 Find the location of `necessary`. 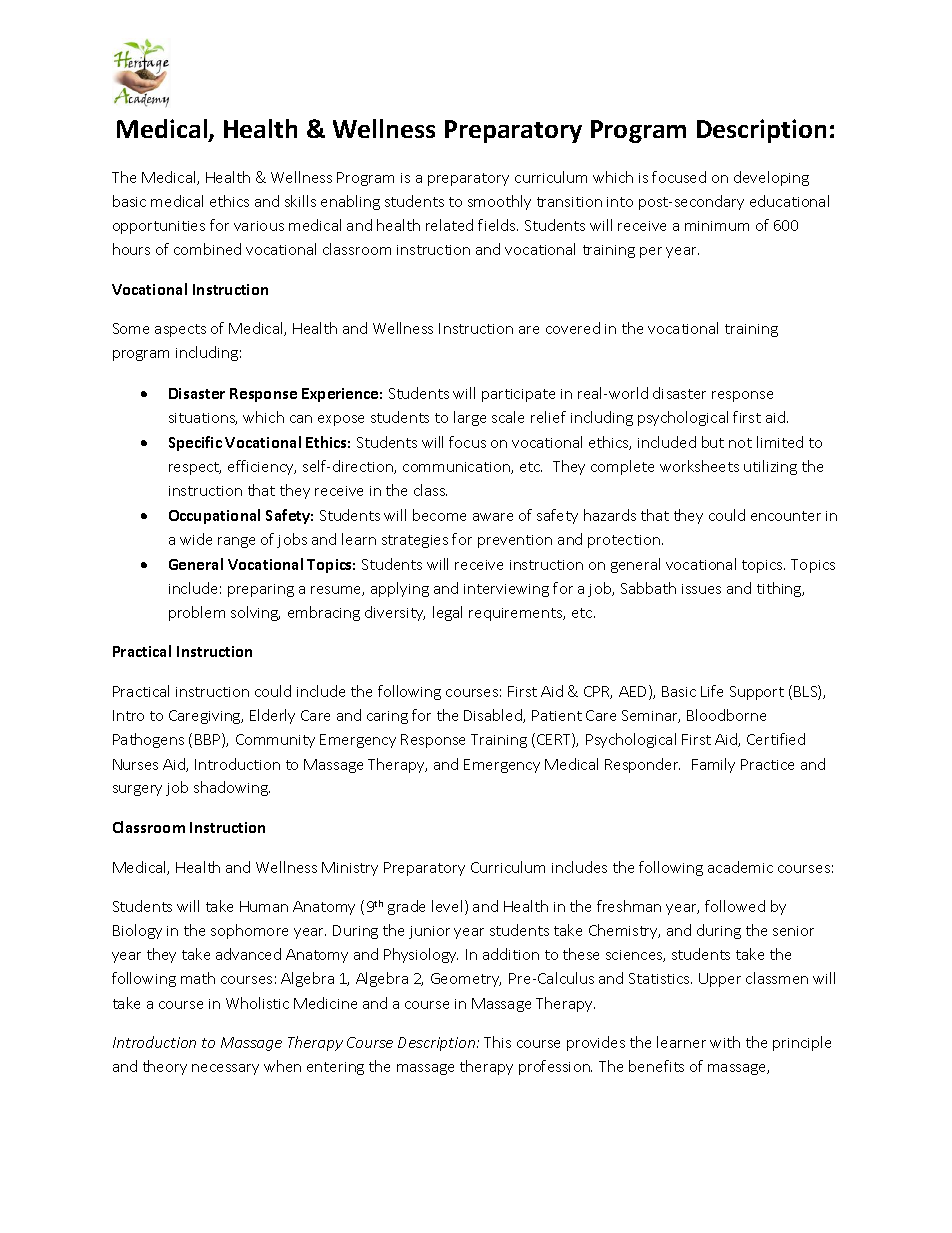

necessary is located at coordinates (225, 1069).
